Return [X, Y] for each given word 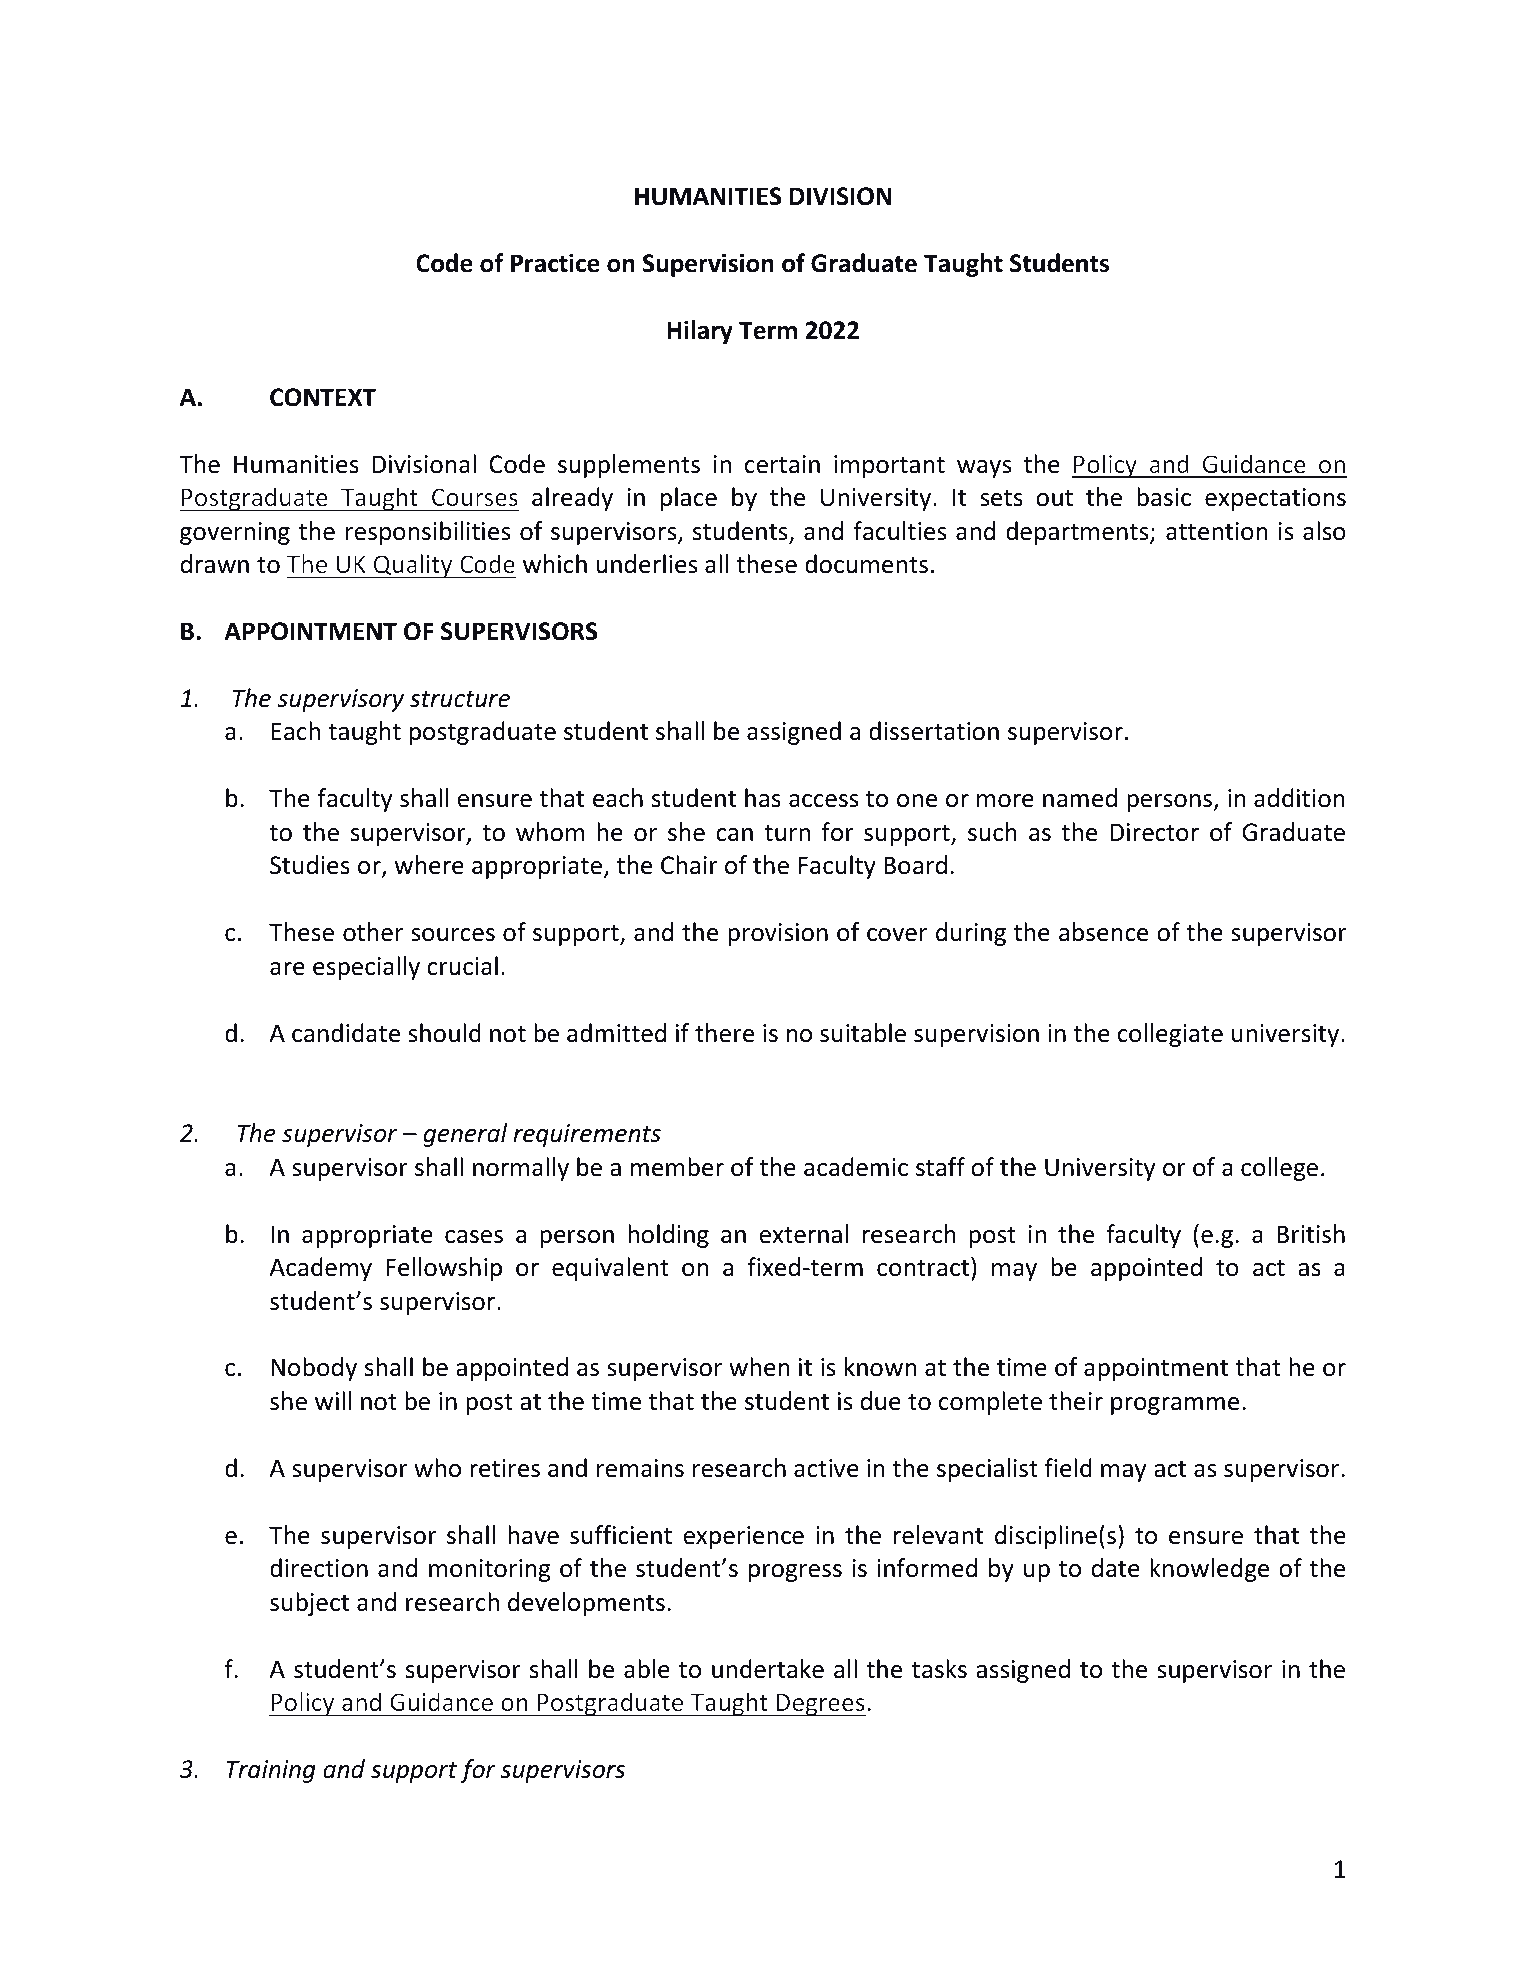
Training [271, 1771]
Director [1154, 832]
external [803, 1234]
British [1311, 1234]
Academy [320, 1269]
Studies [310, 865]
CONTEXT [323, 397]
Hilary [700, 332]
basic [1164, 497]
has [763, 798]
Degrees [820, 1704]
